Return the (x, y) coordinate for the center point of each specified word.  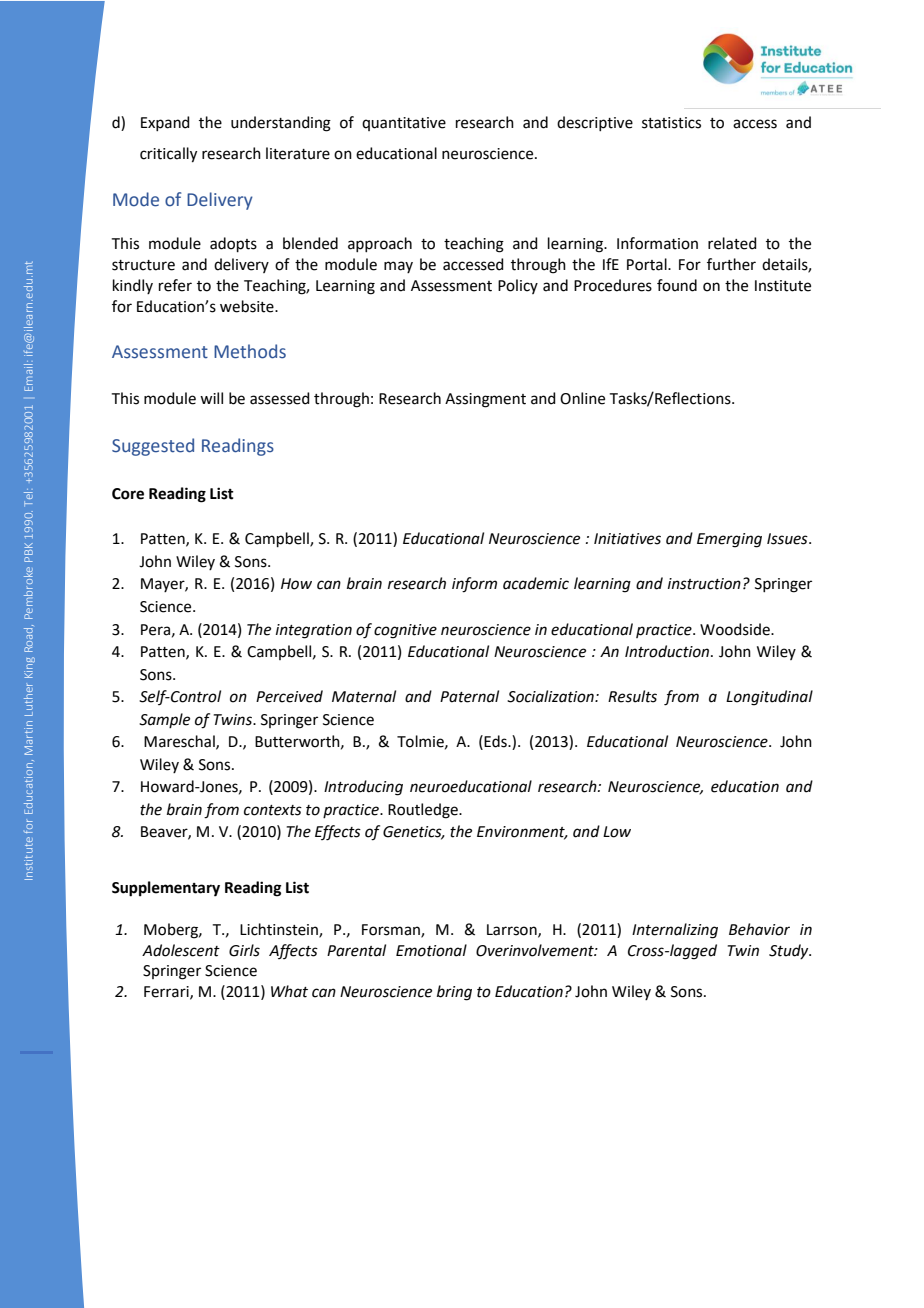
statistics (671, 123)
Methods (250, 351)
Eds (496, 741)
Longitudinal (769, 698)
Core (128, 494)
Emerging (729, 540)
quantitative (404, 124)
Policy (518, 286)
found (677, 285)
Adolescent (181, 950)
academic (536, 583)
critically (168, 155)
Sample (164, 720)
